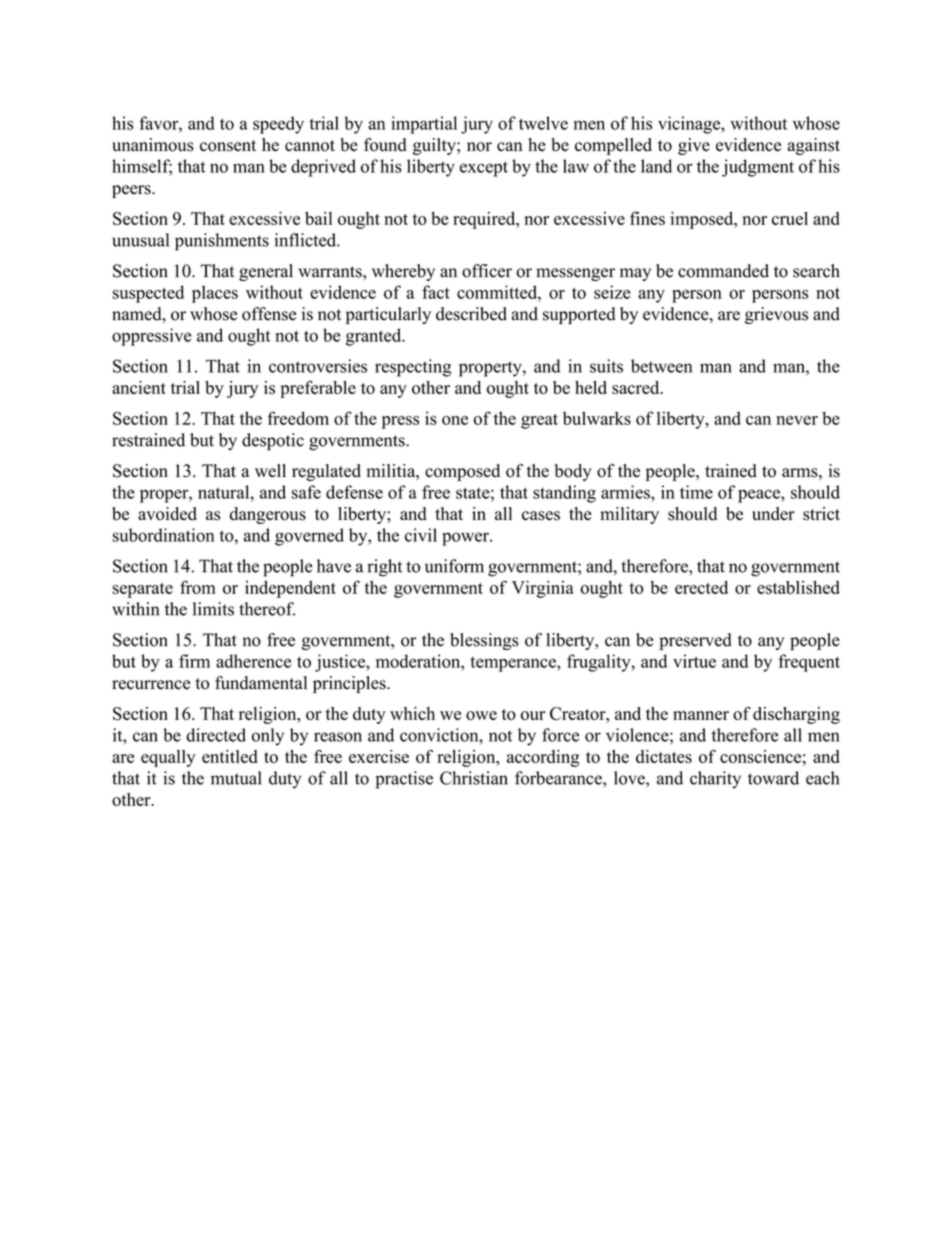 The height and width of the screenshot is (1233, 952). Describe the element at coordinates (213, 609) in the screenshot. I see `limits` at that location.
